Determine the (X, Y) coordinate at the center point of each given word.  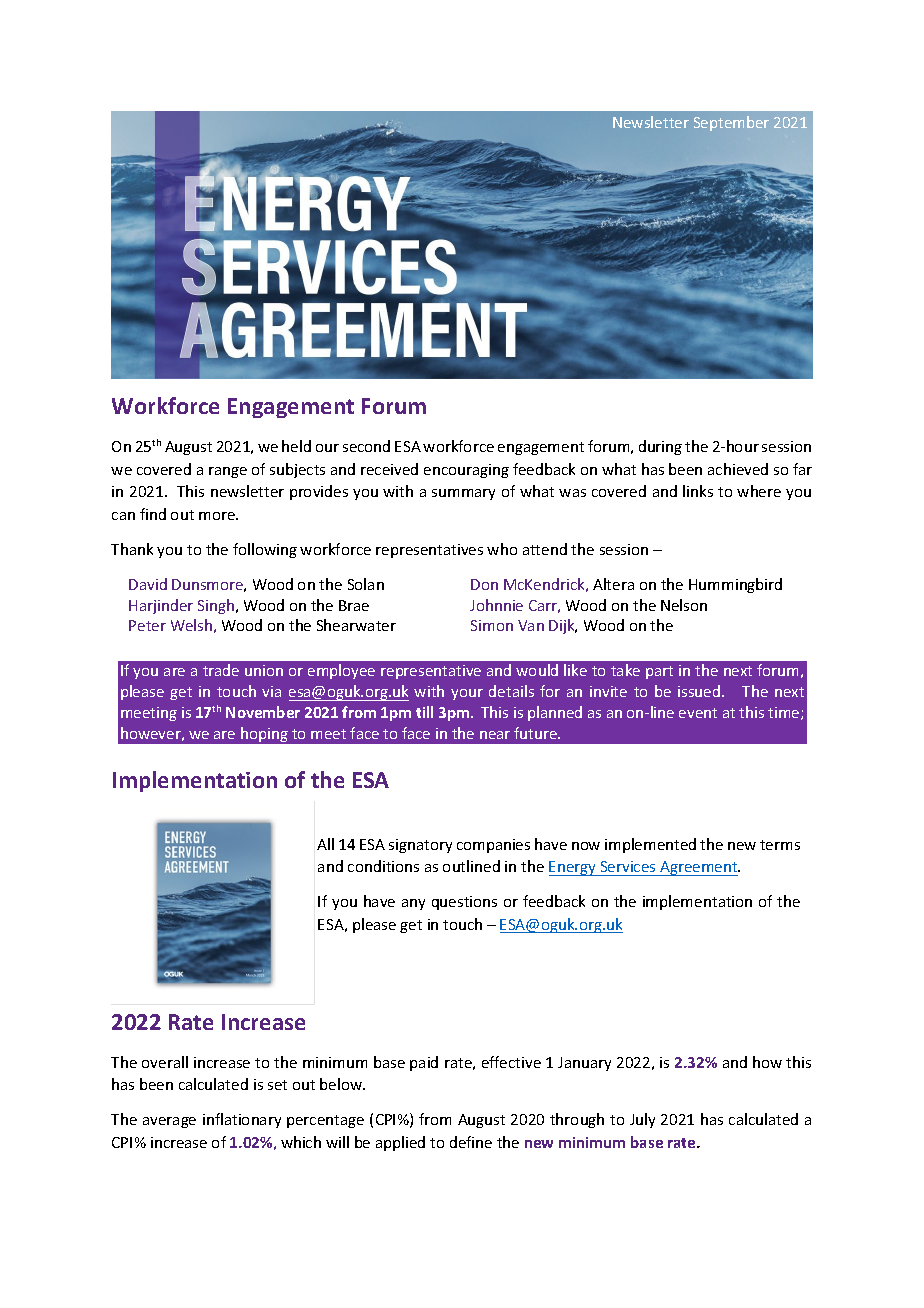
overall (165, 1062)
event (698, 713)
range (228, 472)
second (366, 446)
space (619, 185)
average (169, 1122)
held (296, 446)
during (660, 447)
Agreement (699, 868)
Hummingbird (735, 585)
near (495, 735)
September (731, 123)
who (502, 549)
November (263, 712)
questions (464, 903)
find (153, 514)
